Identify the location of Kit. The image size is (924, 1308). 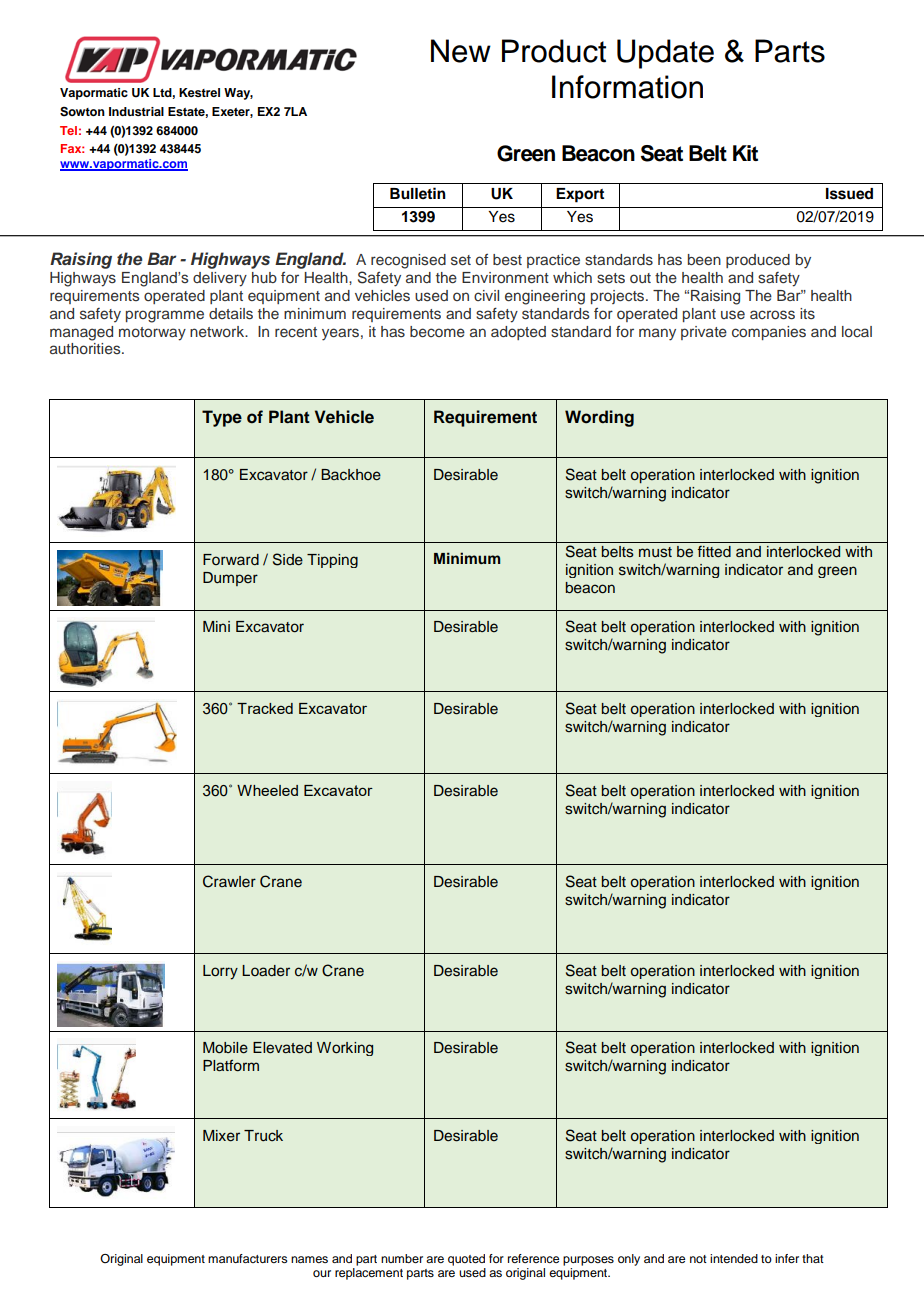
(745, 153).
